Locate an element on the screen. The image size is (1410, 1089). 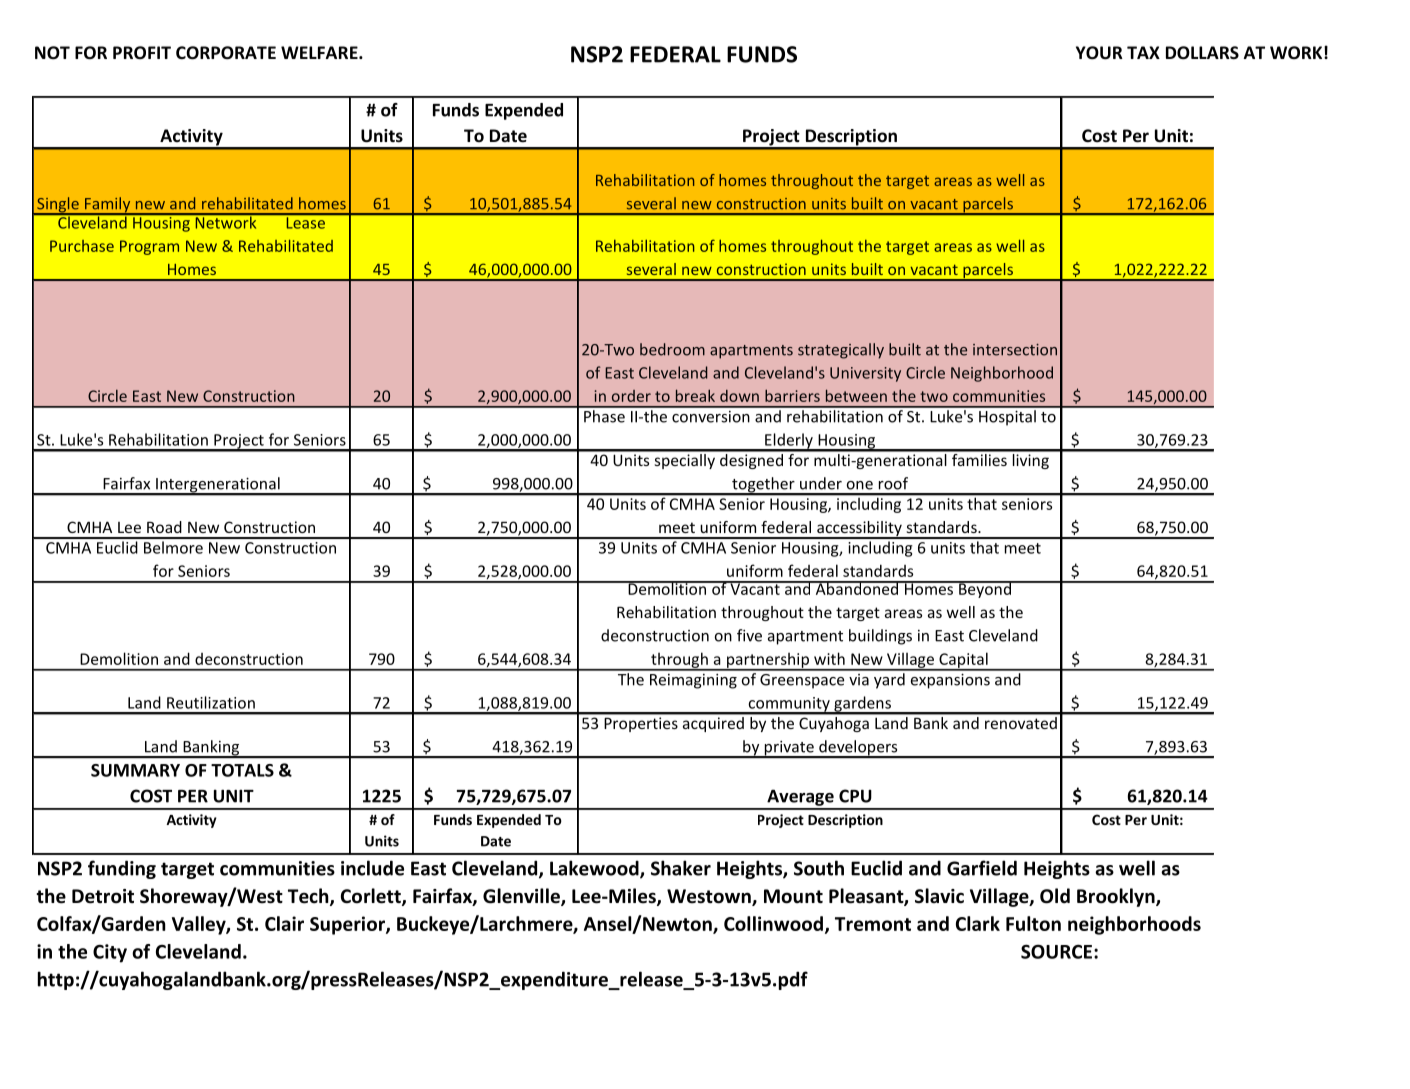
Clair is located at coordinates (284, 923).
